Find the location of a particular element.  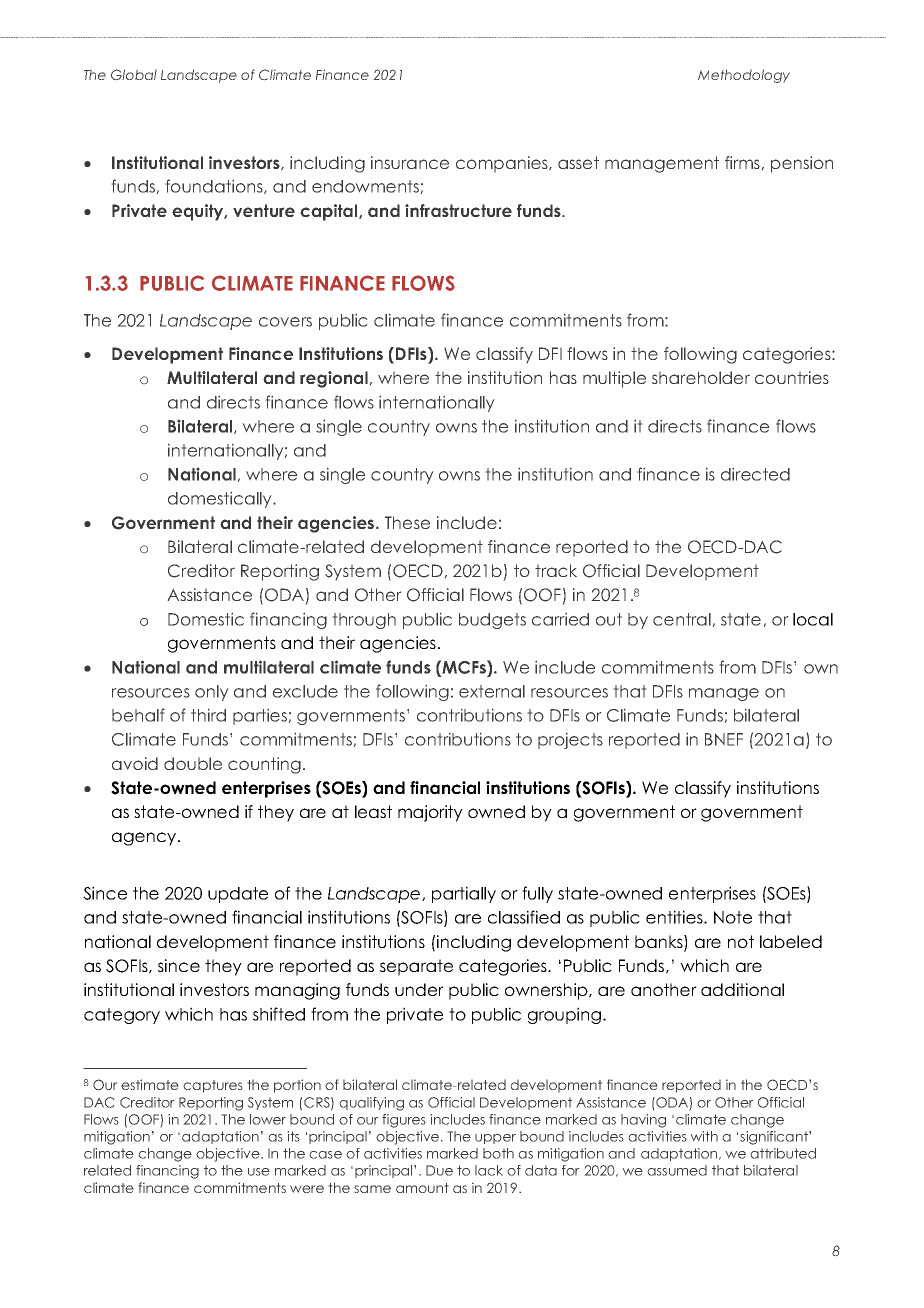

directed is located at coordinates (755, 474).
